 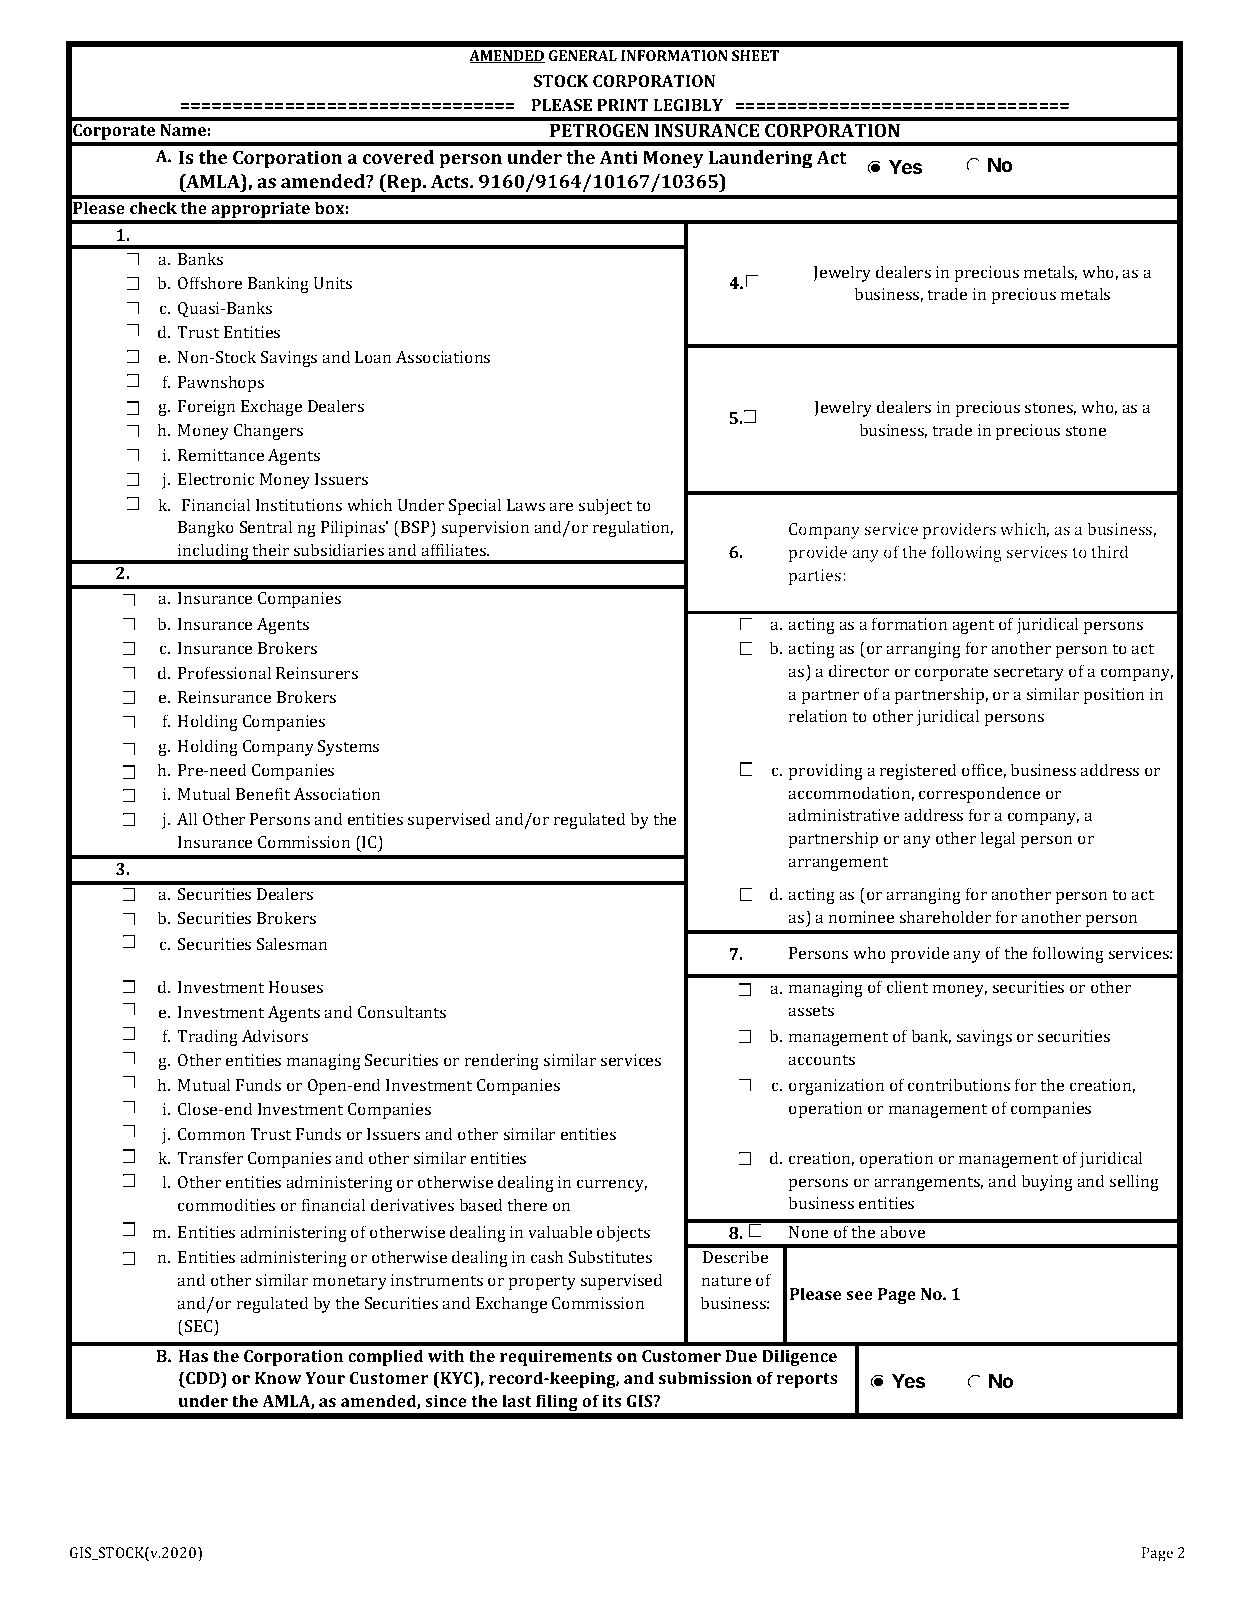 I want to click on submission, so click(x=705, y=1377).
